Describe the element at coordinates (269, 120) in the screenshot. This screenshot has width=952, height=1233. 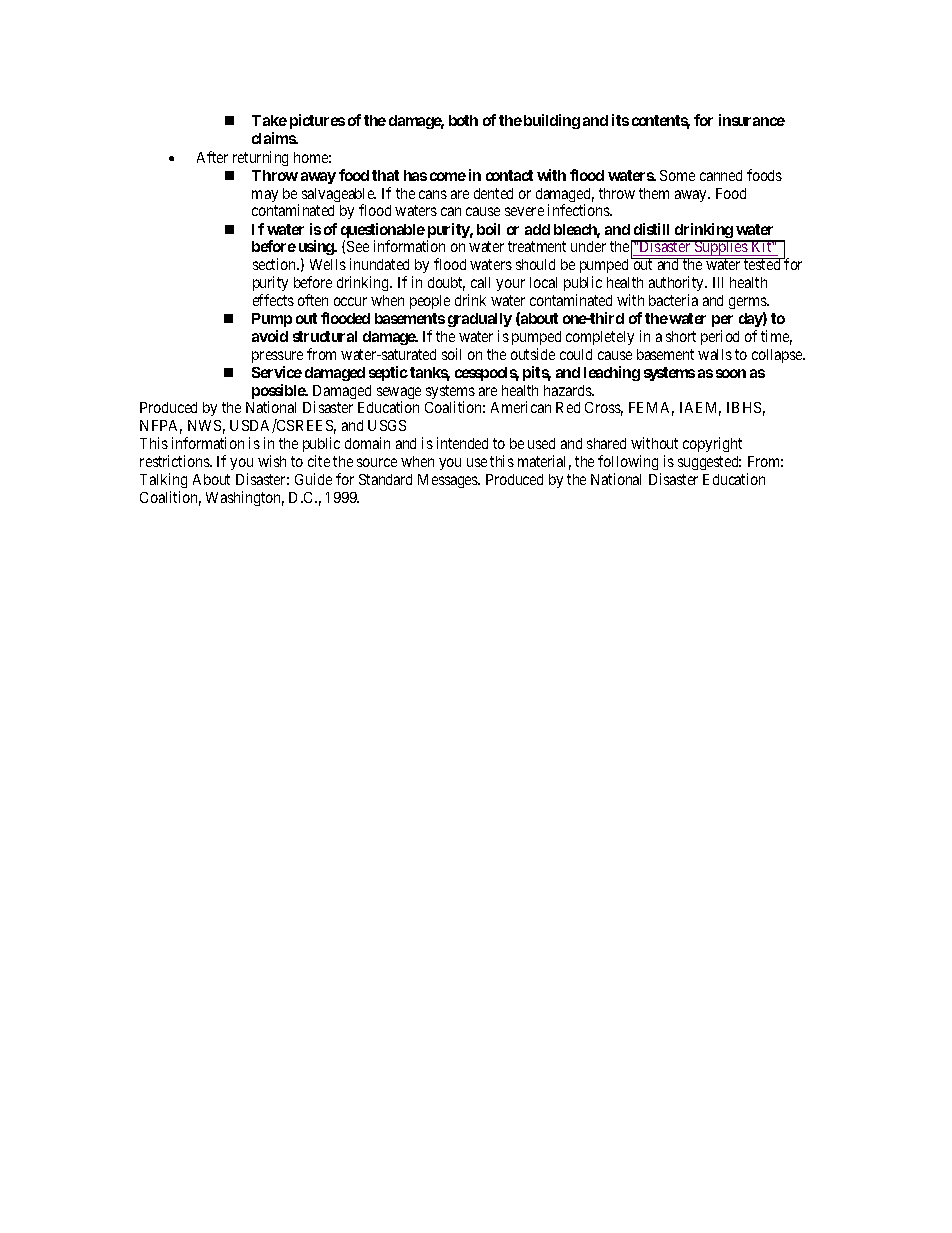
I see `Take` at that location.
